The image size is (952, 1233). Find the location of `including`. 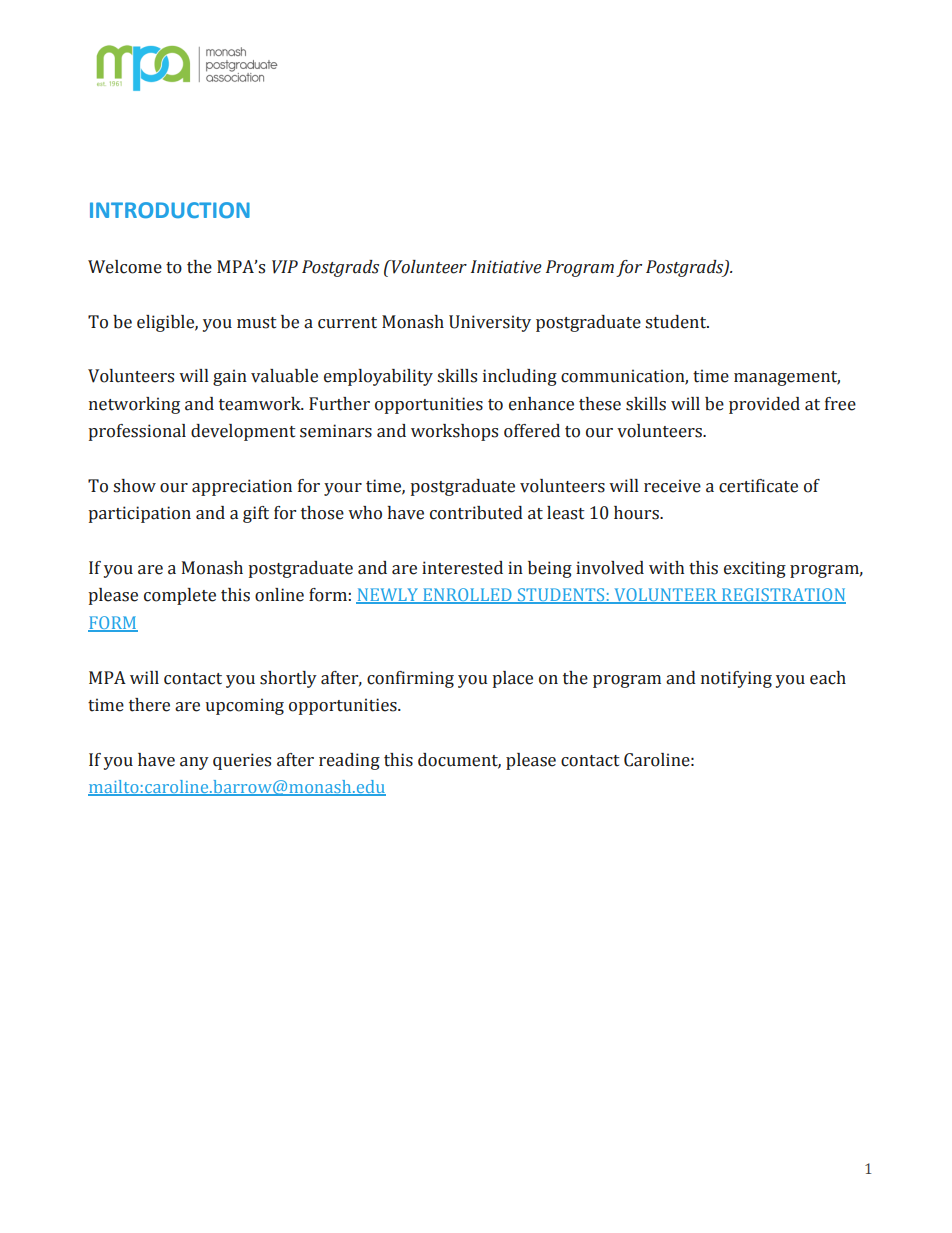

including is located at coordinates (520, 377).
